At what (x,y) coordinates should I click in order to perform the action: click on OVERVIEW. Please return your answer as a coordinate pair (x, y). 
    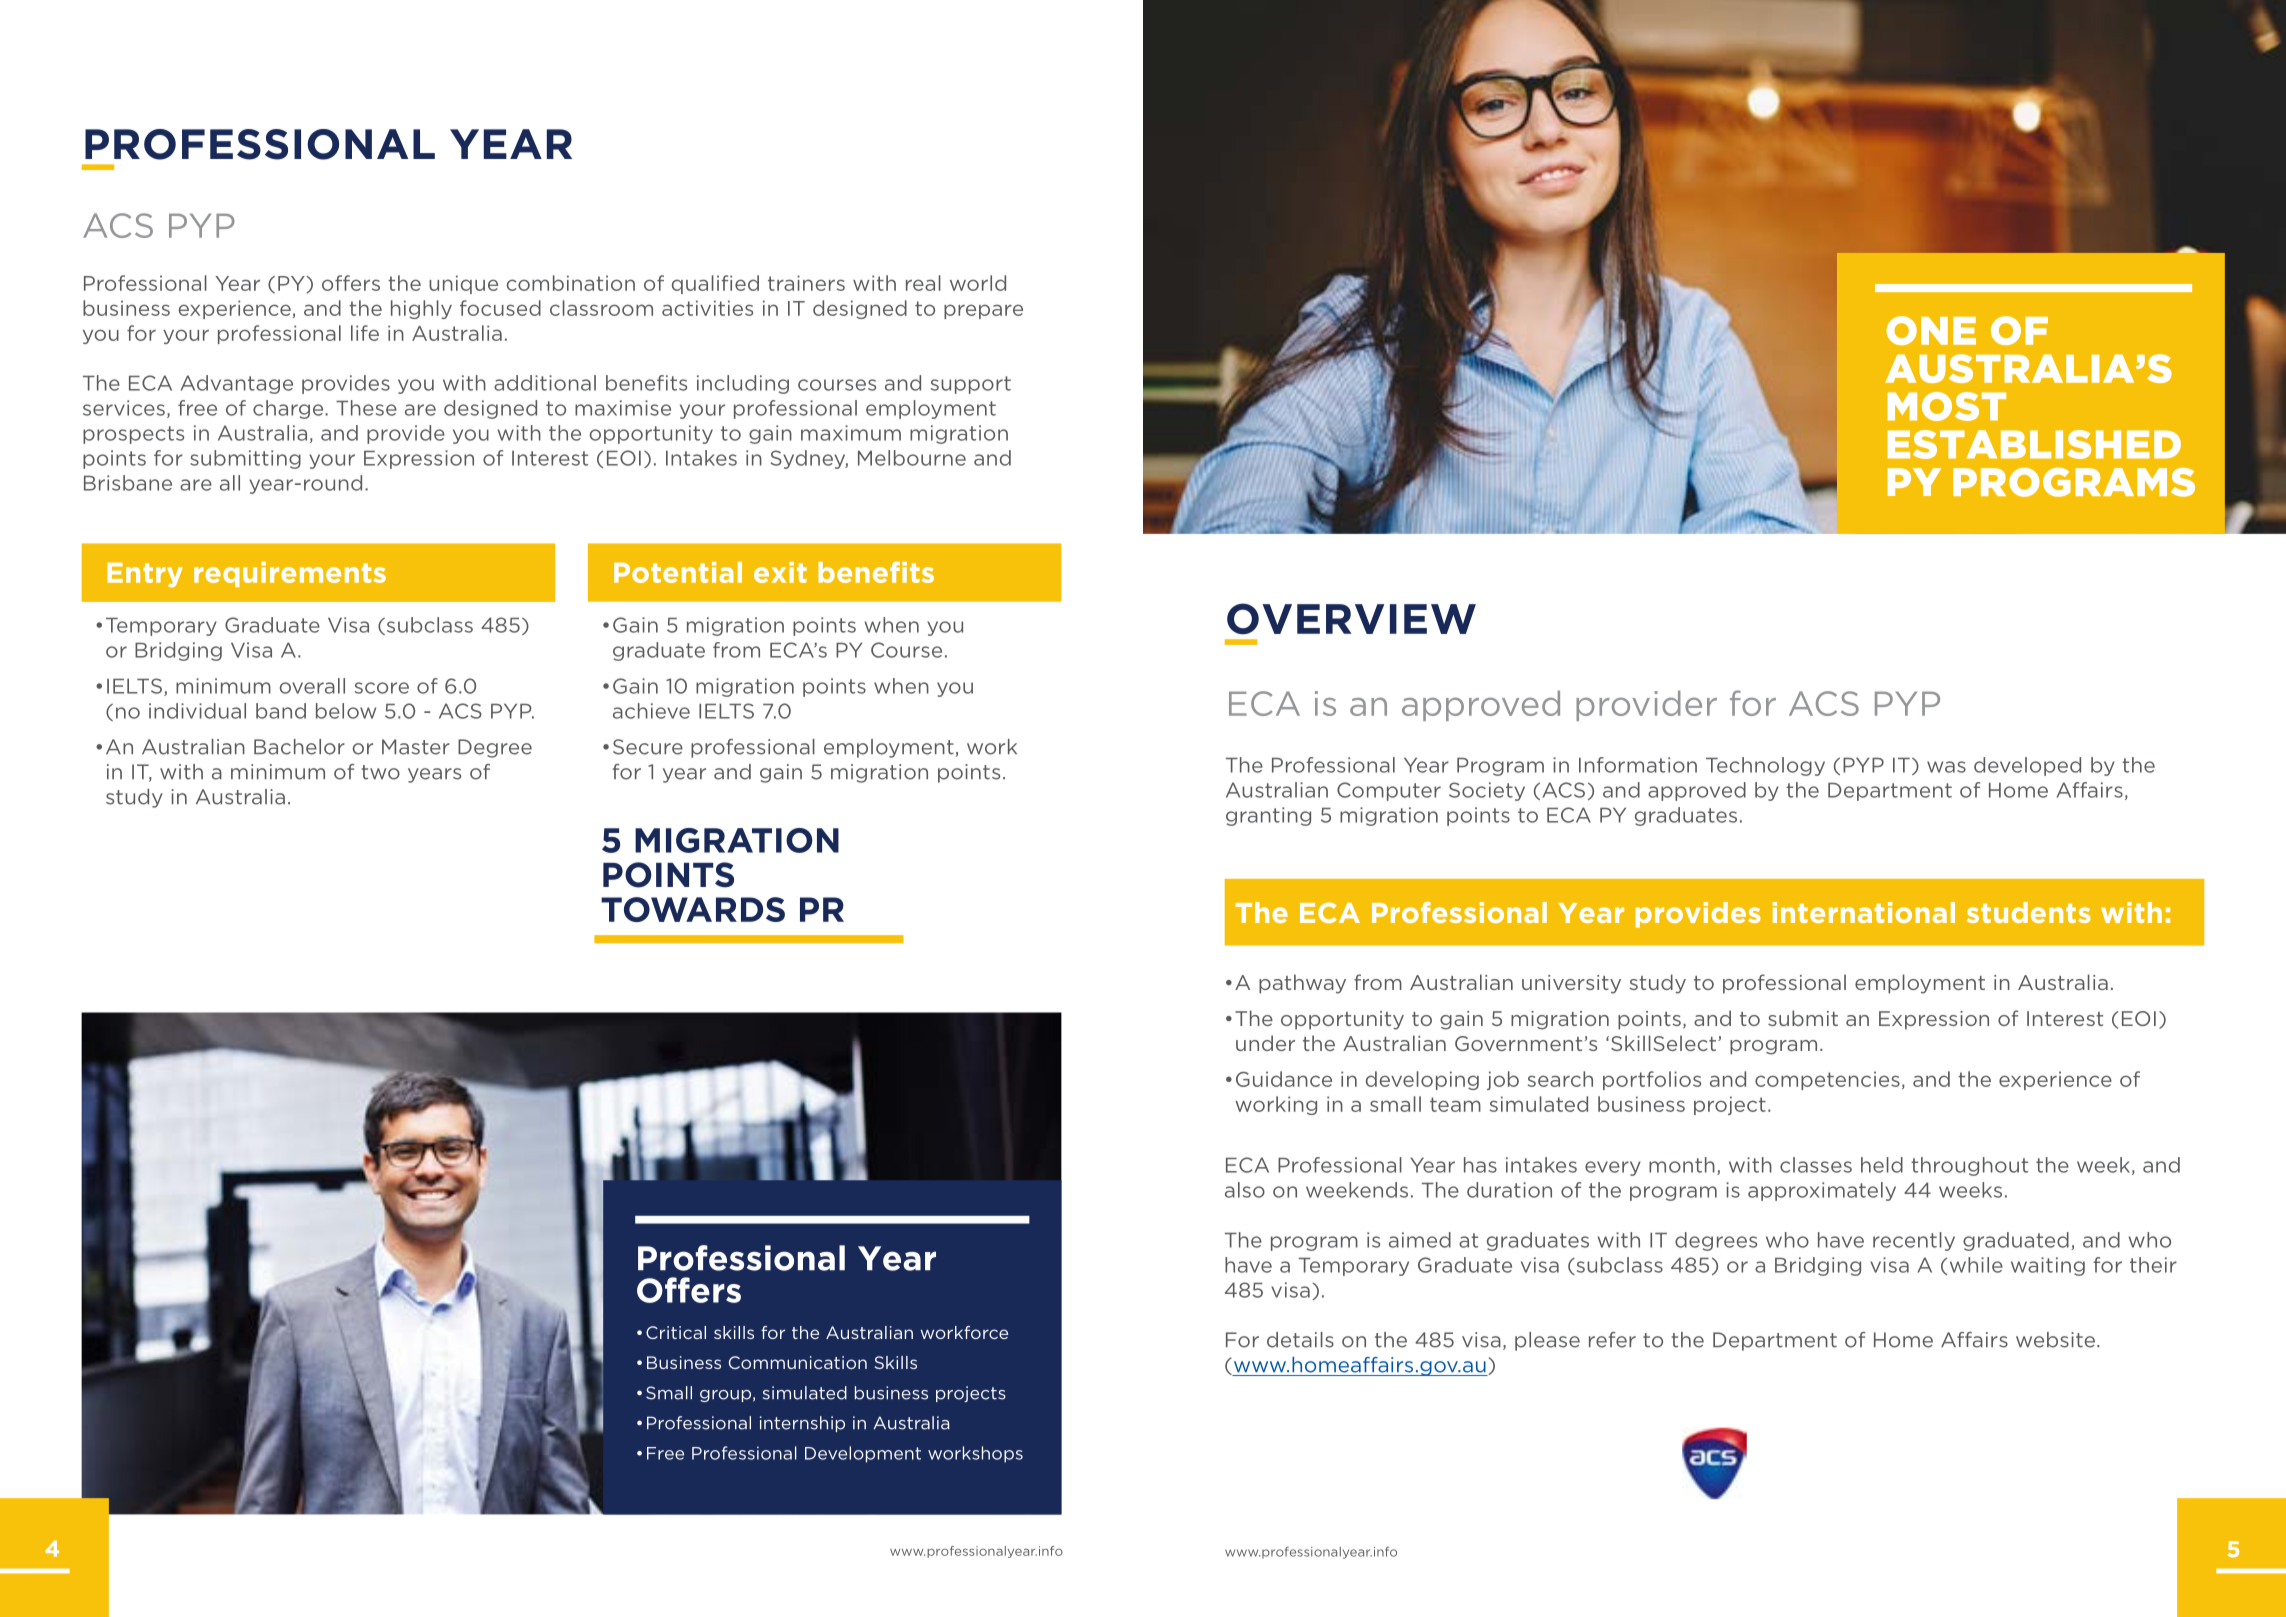
    Looking at the image, I should click on (1351, 618).
